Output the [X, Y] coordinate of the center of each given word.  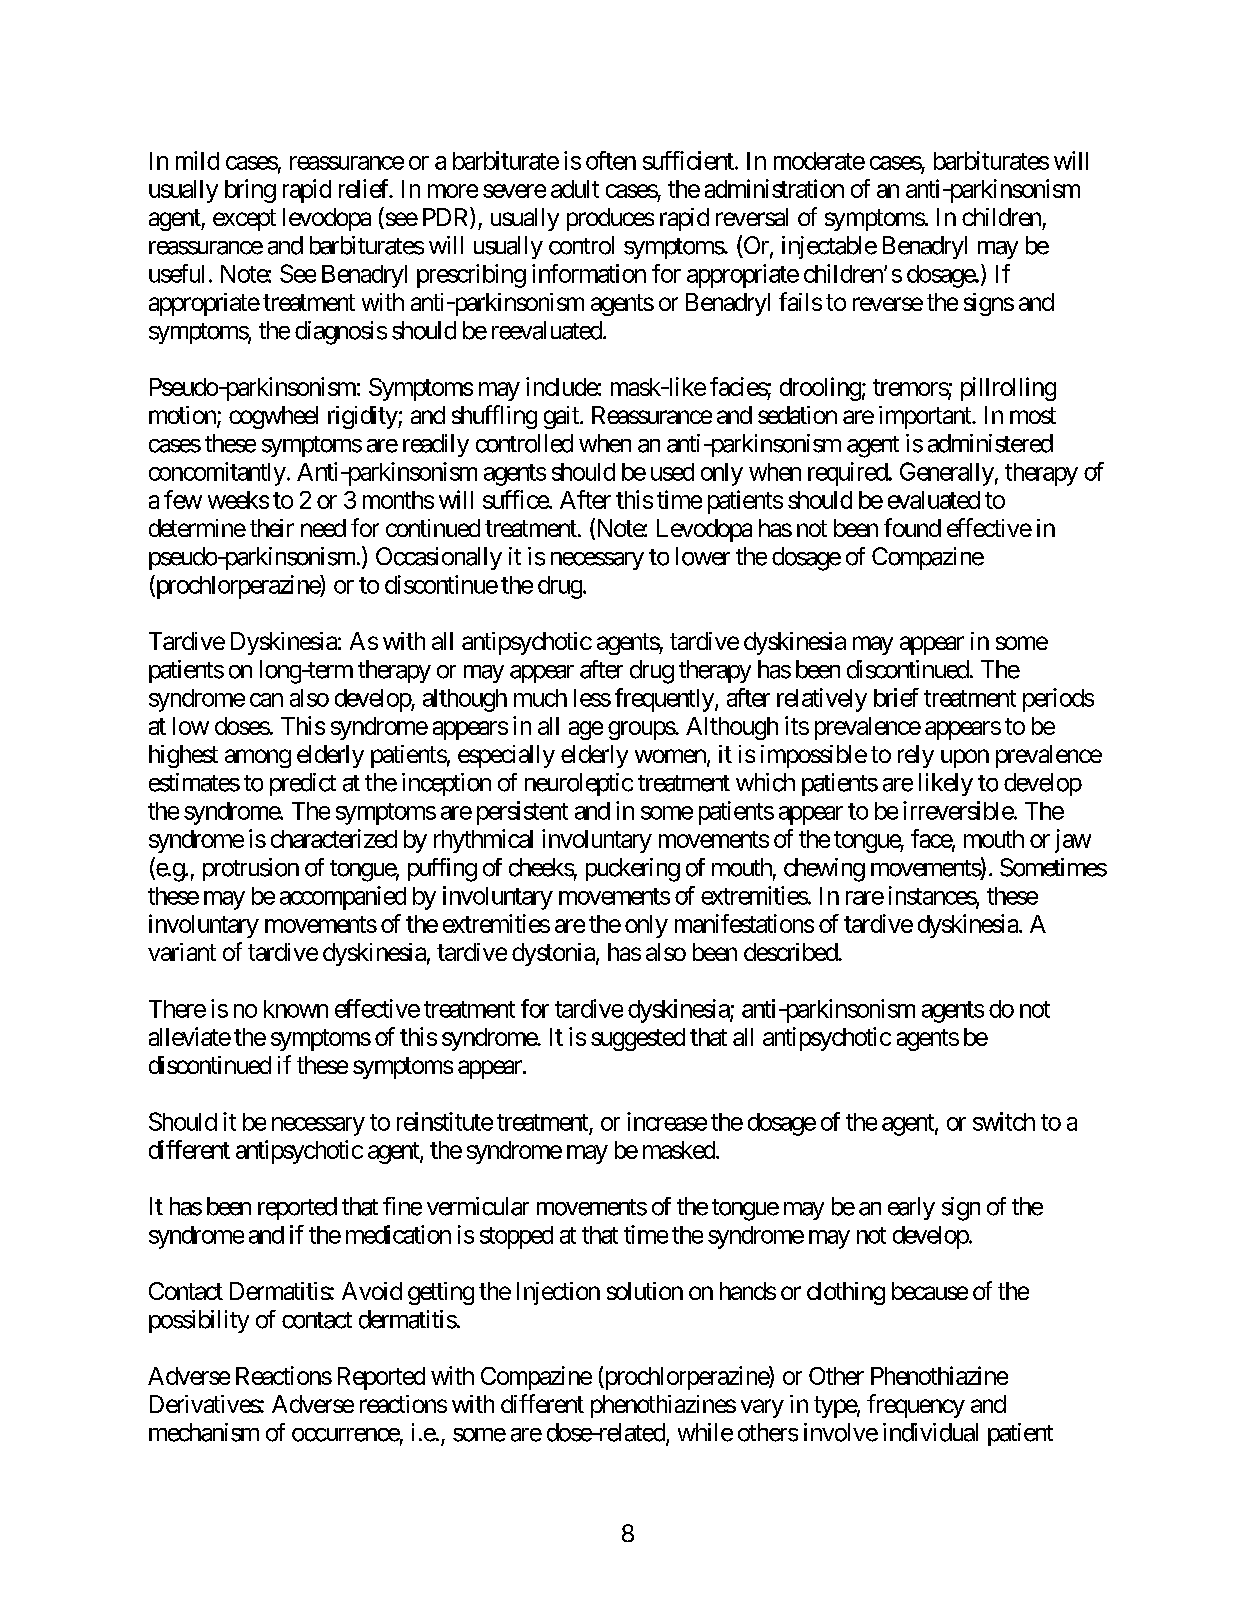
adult [575, 189]
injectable [829, 247]
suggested [638, 1039]
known [296, 1009]
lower [703, 556]
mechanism [204, 1432]
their [272, 528]
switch [1004, 1121]
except [244, 220]
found [912, 527]
